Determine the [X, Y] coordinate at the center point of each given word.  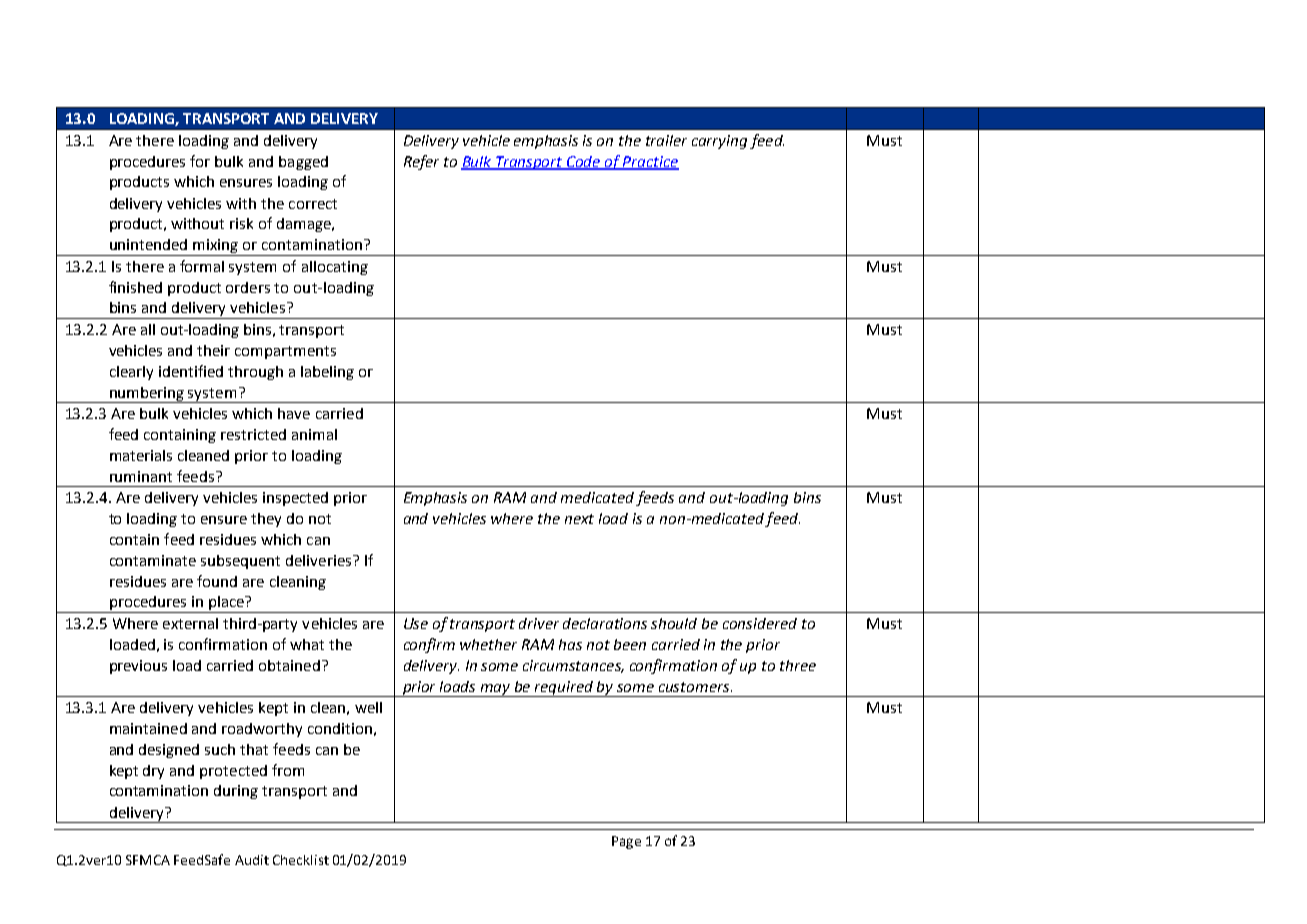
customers [695, 687]
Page [626, 842]
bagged [303, 163]
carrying [719, 142]
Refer [421, 162]
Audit [252, 860]
